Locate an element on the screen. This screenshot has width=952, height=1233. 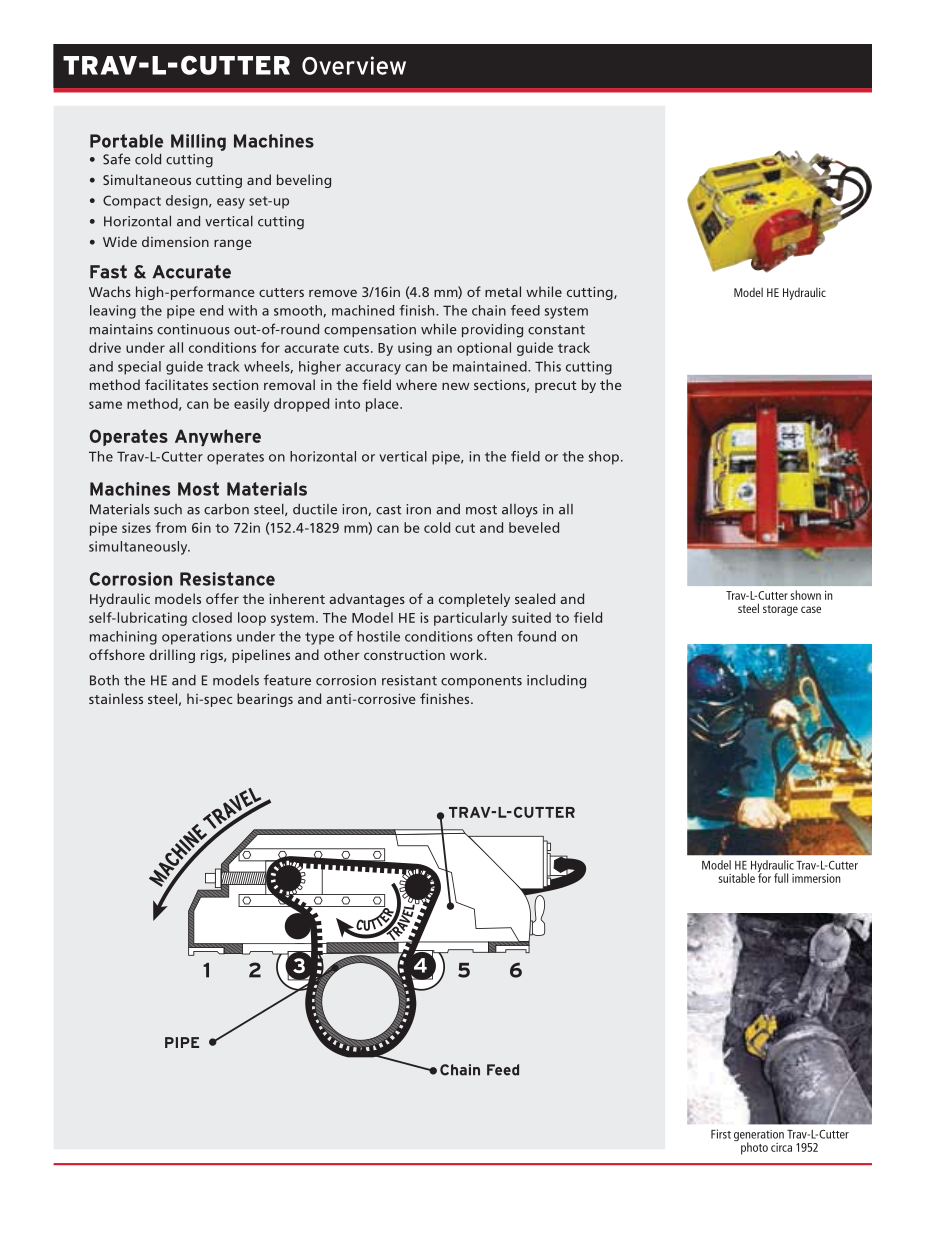
storage is located at coordinates (780, 610).
